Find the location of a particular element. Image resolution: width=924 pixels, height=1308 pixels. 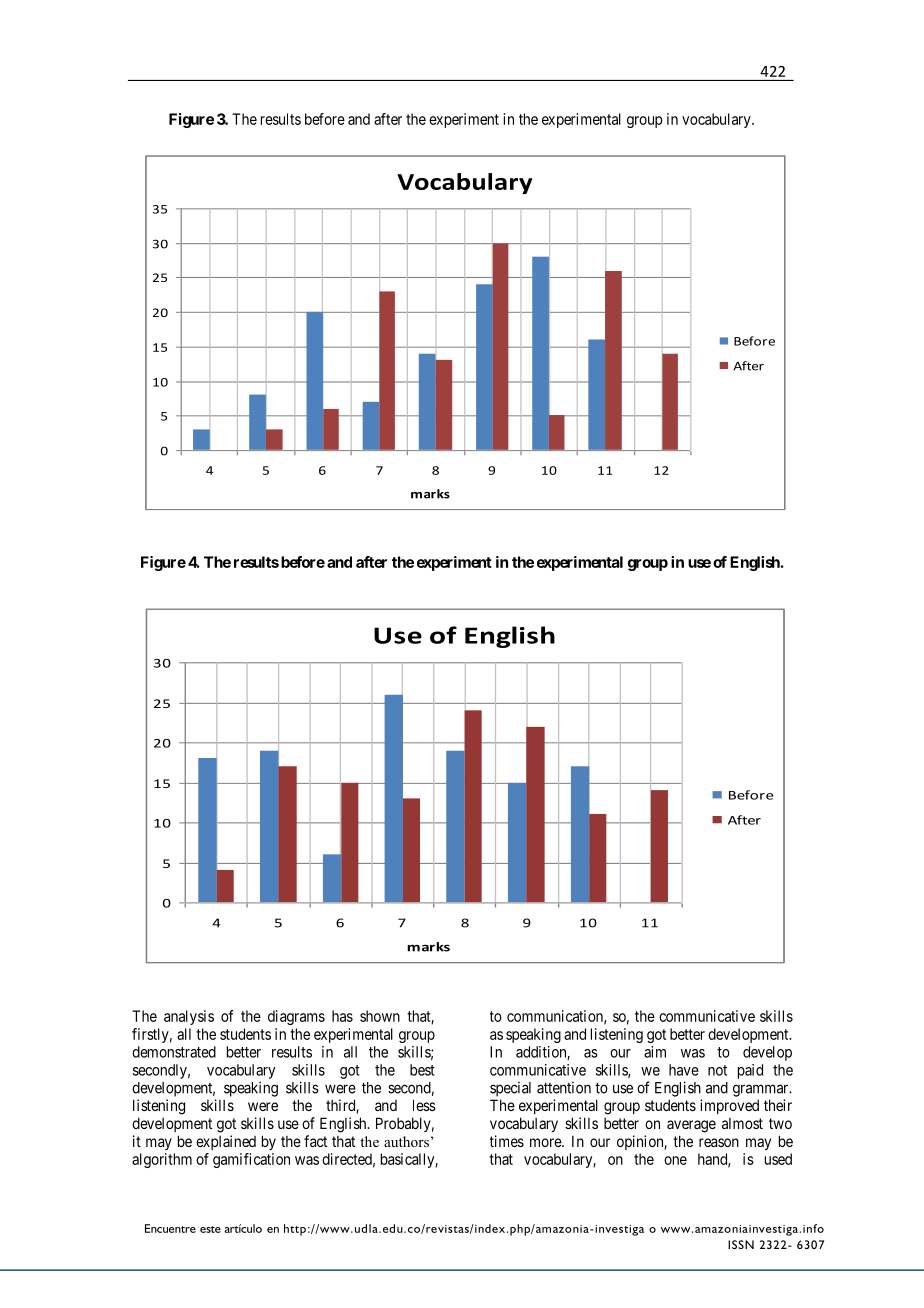

shown is located at coordinates (380, 1016).
